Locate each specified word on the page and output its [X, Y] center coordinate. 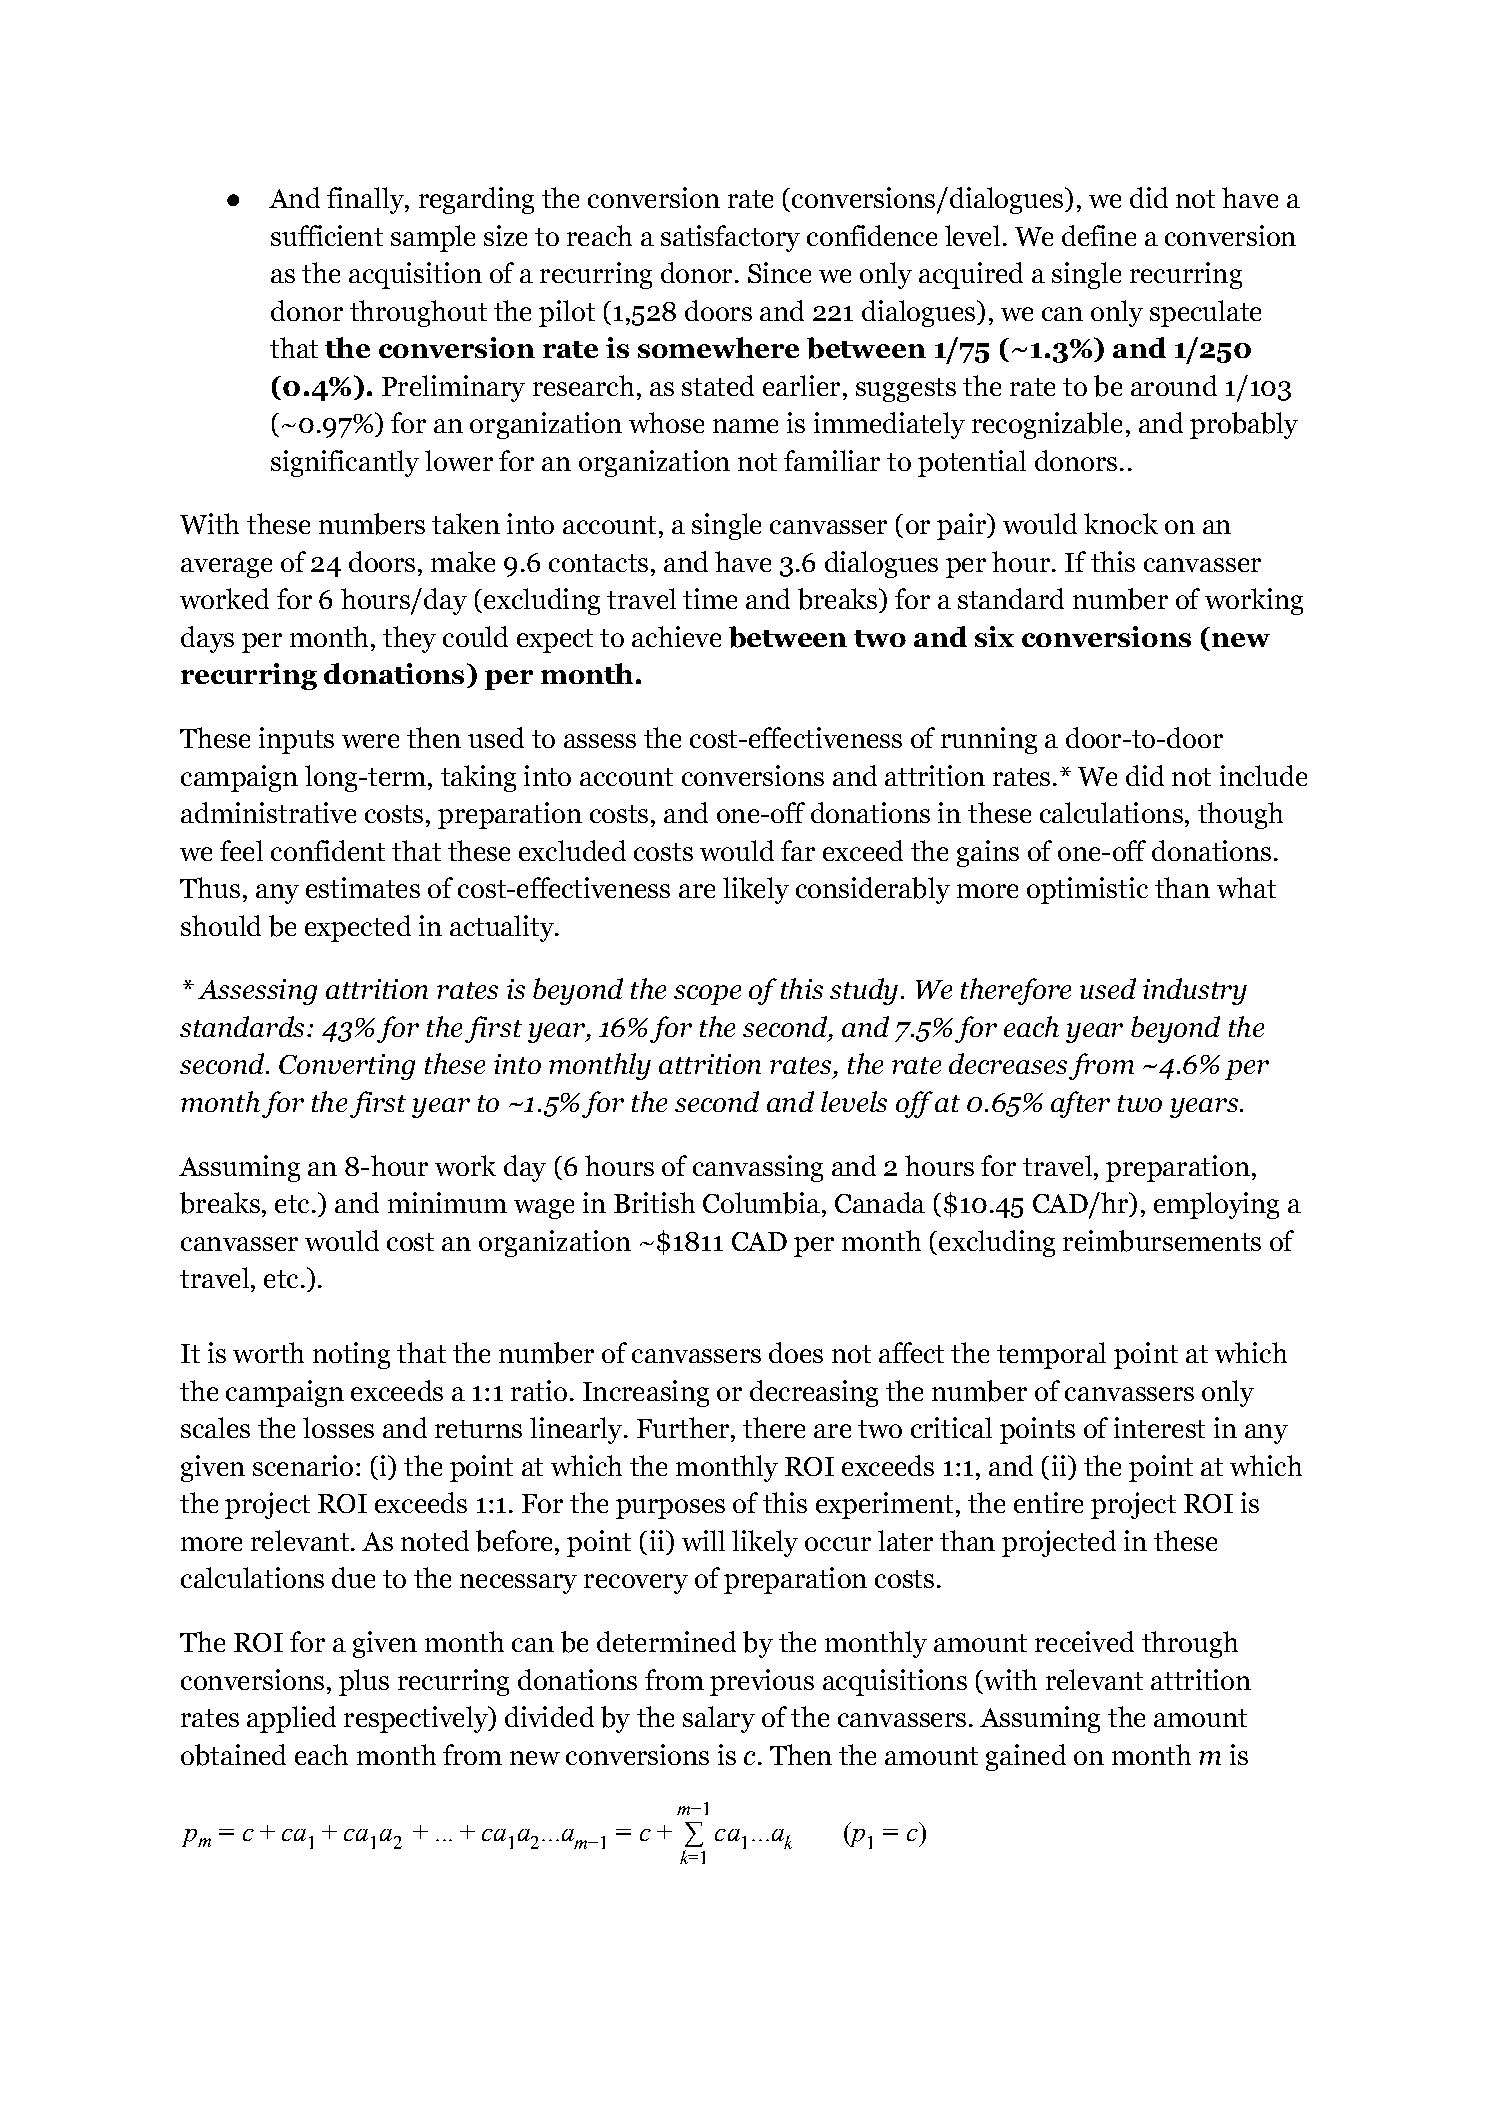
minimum [447, 1202]
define [1099, 235]
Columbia [761, 1203]
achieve [676, 636]
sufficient [327, 235]
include [1263, 775]
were [370, 741]
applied [291, 1719]
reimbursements [1162, 1241]
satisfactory [730, 238]
